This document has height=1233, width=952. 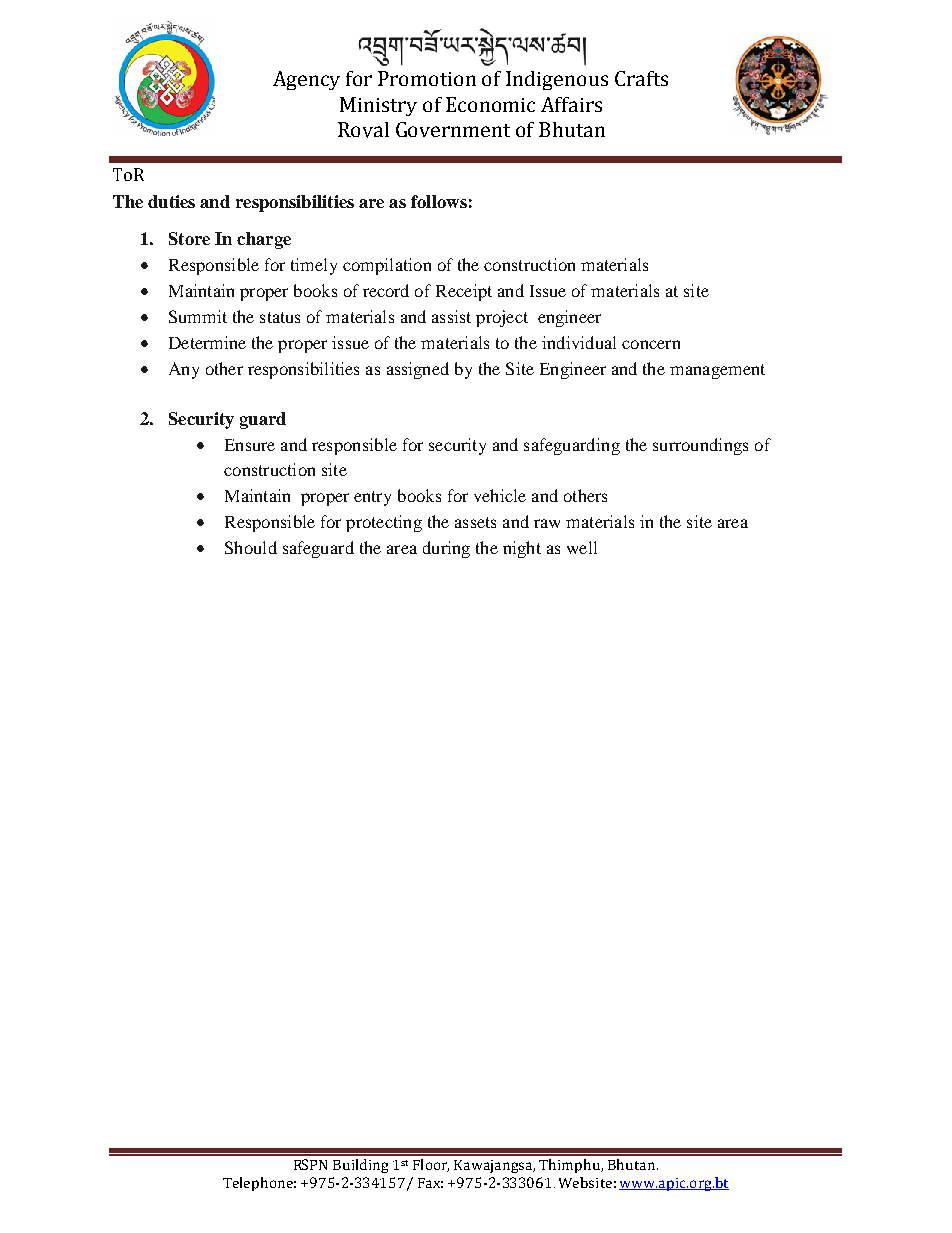 What do you see at coordinates (446, 549) in the document?
I see `during` at bounding box center [446, 549].
